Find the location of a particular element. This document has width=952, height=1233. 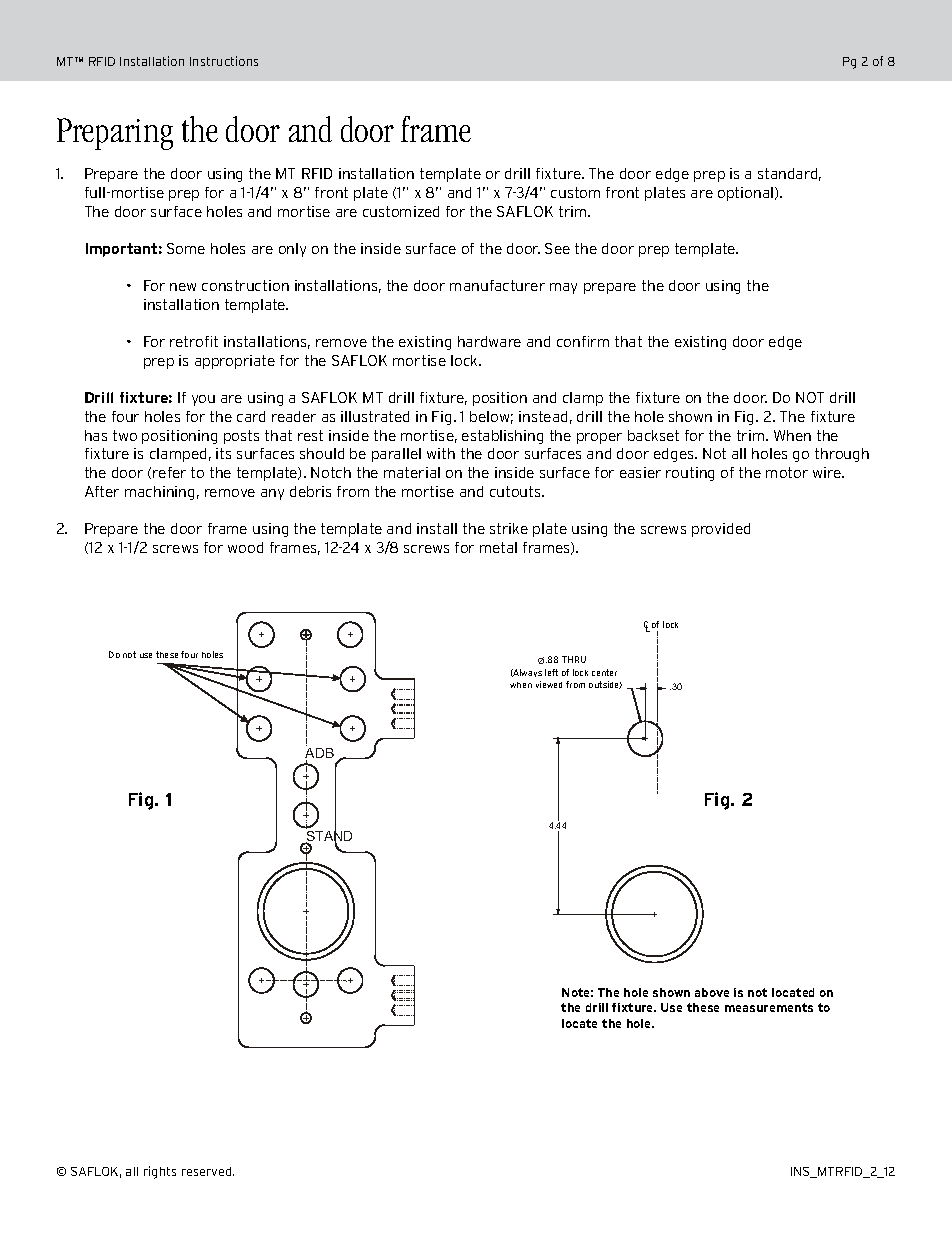

confirm is located at coordinates (583, 341).
